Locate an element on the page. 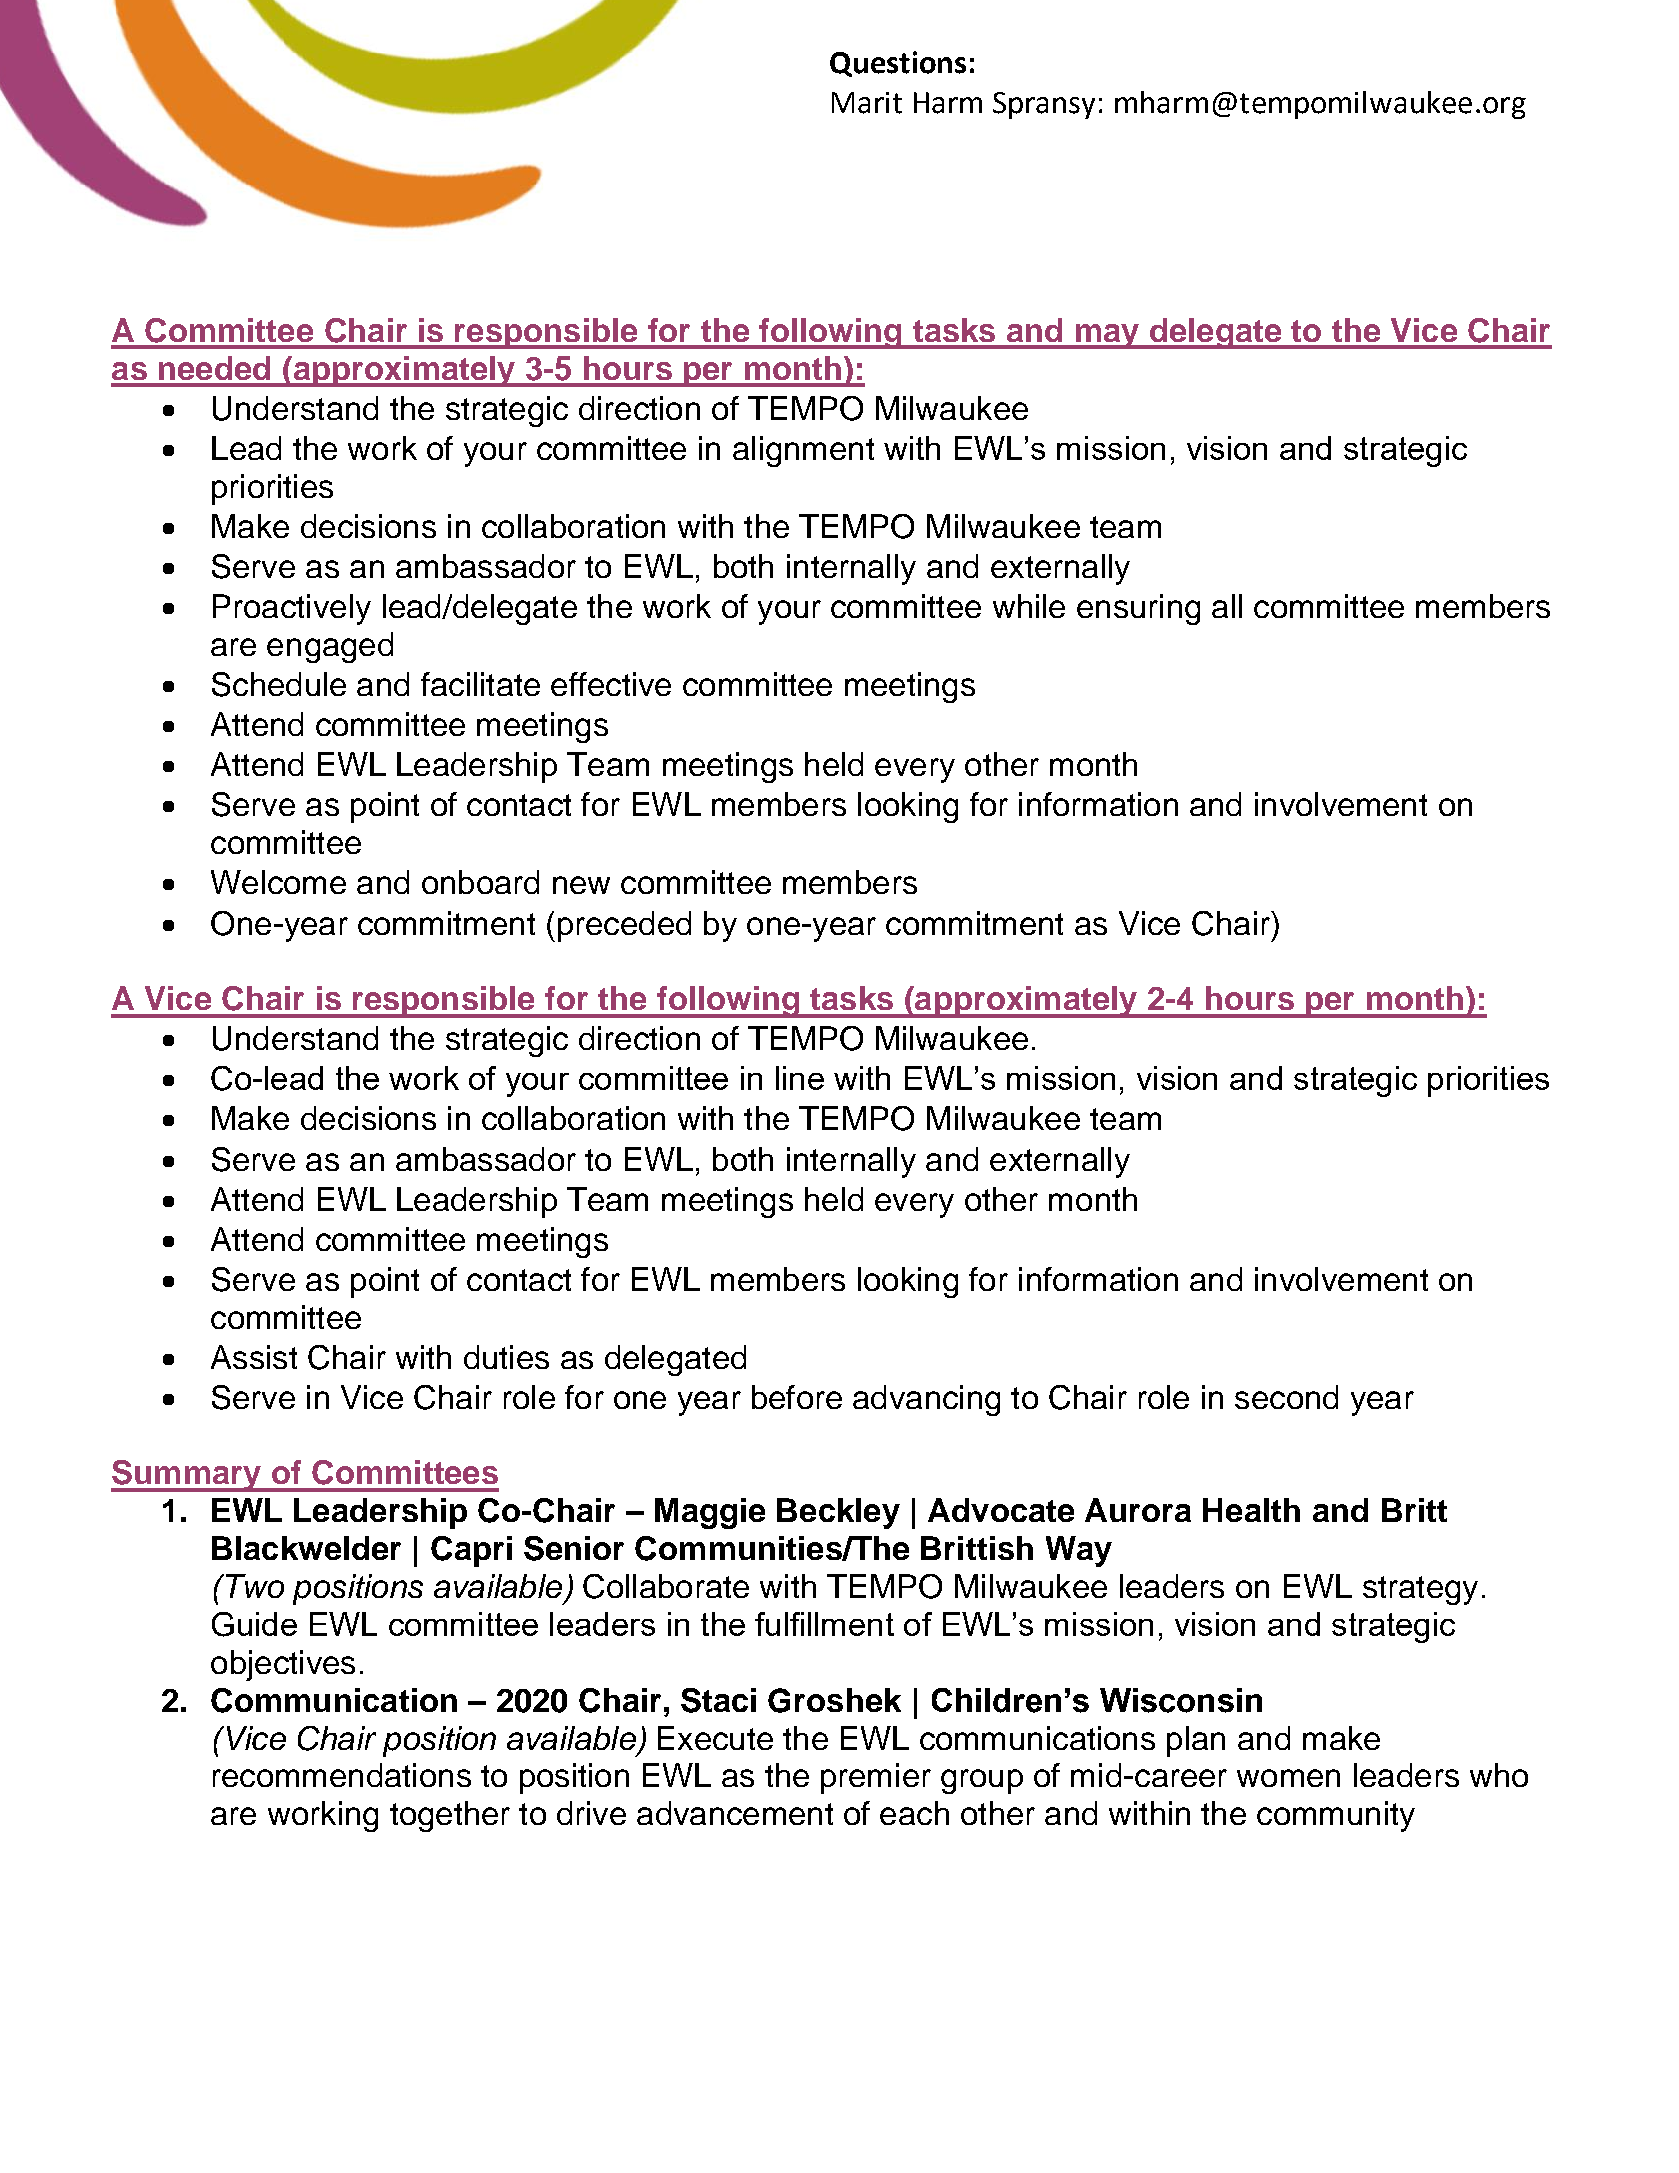 The image size is (1679, 2173). line is located at coordinates (800, 1078).
